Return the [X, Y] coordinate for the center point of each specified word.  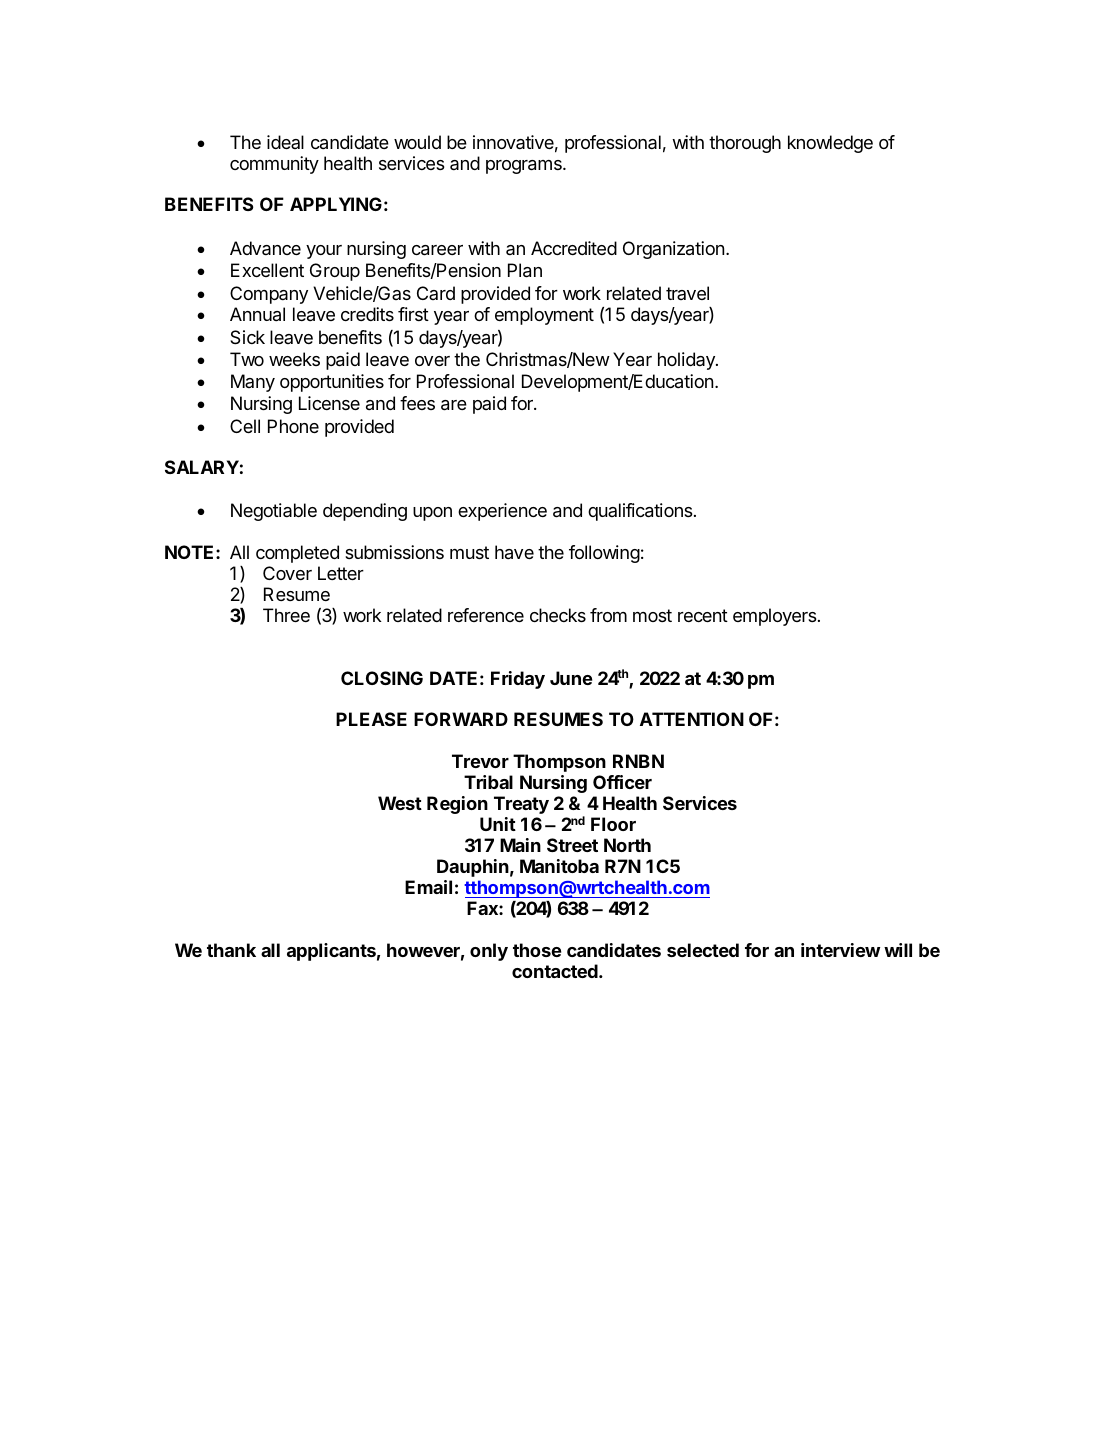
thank [231, 950]
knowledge [830, 144]
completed [297, 554]
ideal [285, 142]
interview [840, 950]
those [537, 950]
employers [776, 617]
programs [525, 167]
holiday [687, 361]
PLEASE [371, 719]
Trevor [480, 761]
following [604, 554]
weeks [294, 359]
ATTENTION [692, 719]
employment [544, 316]
